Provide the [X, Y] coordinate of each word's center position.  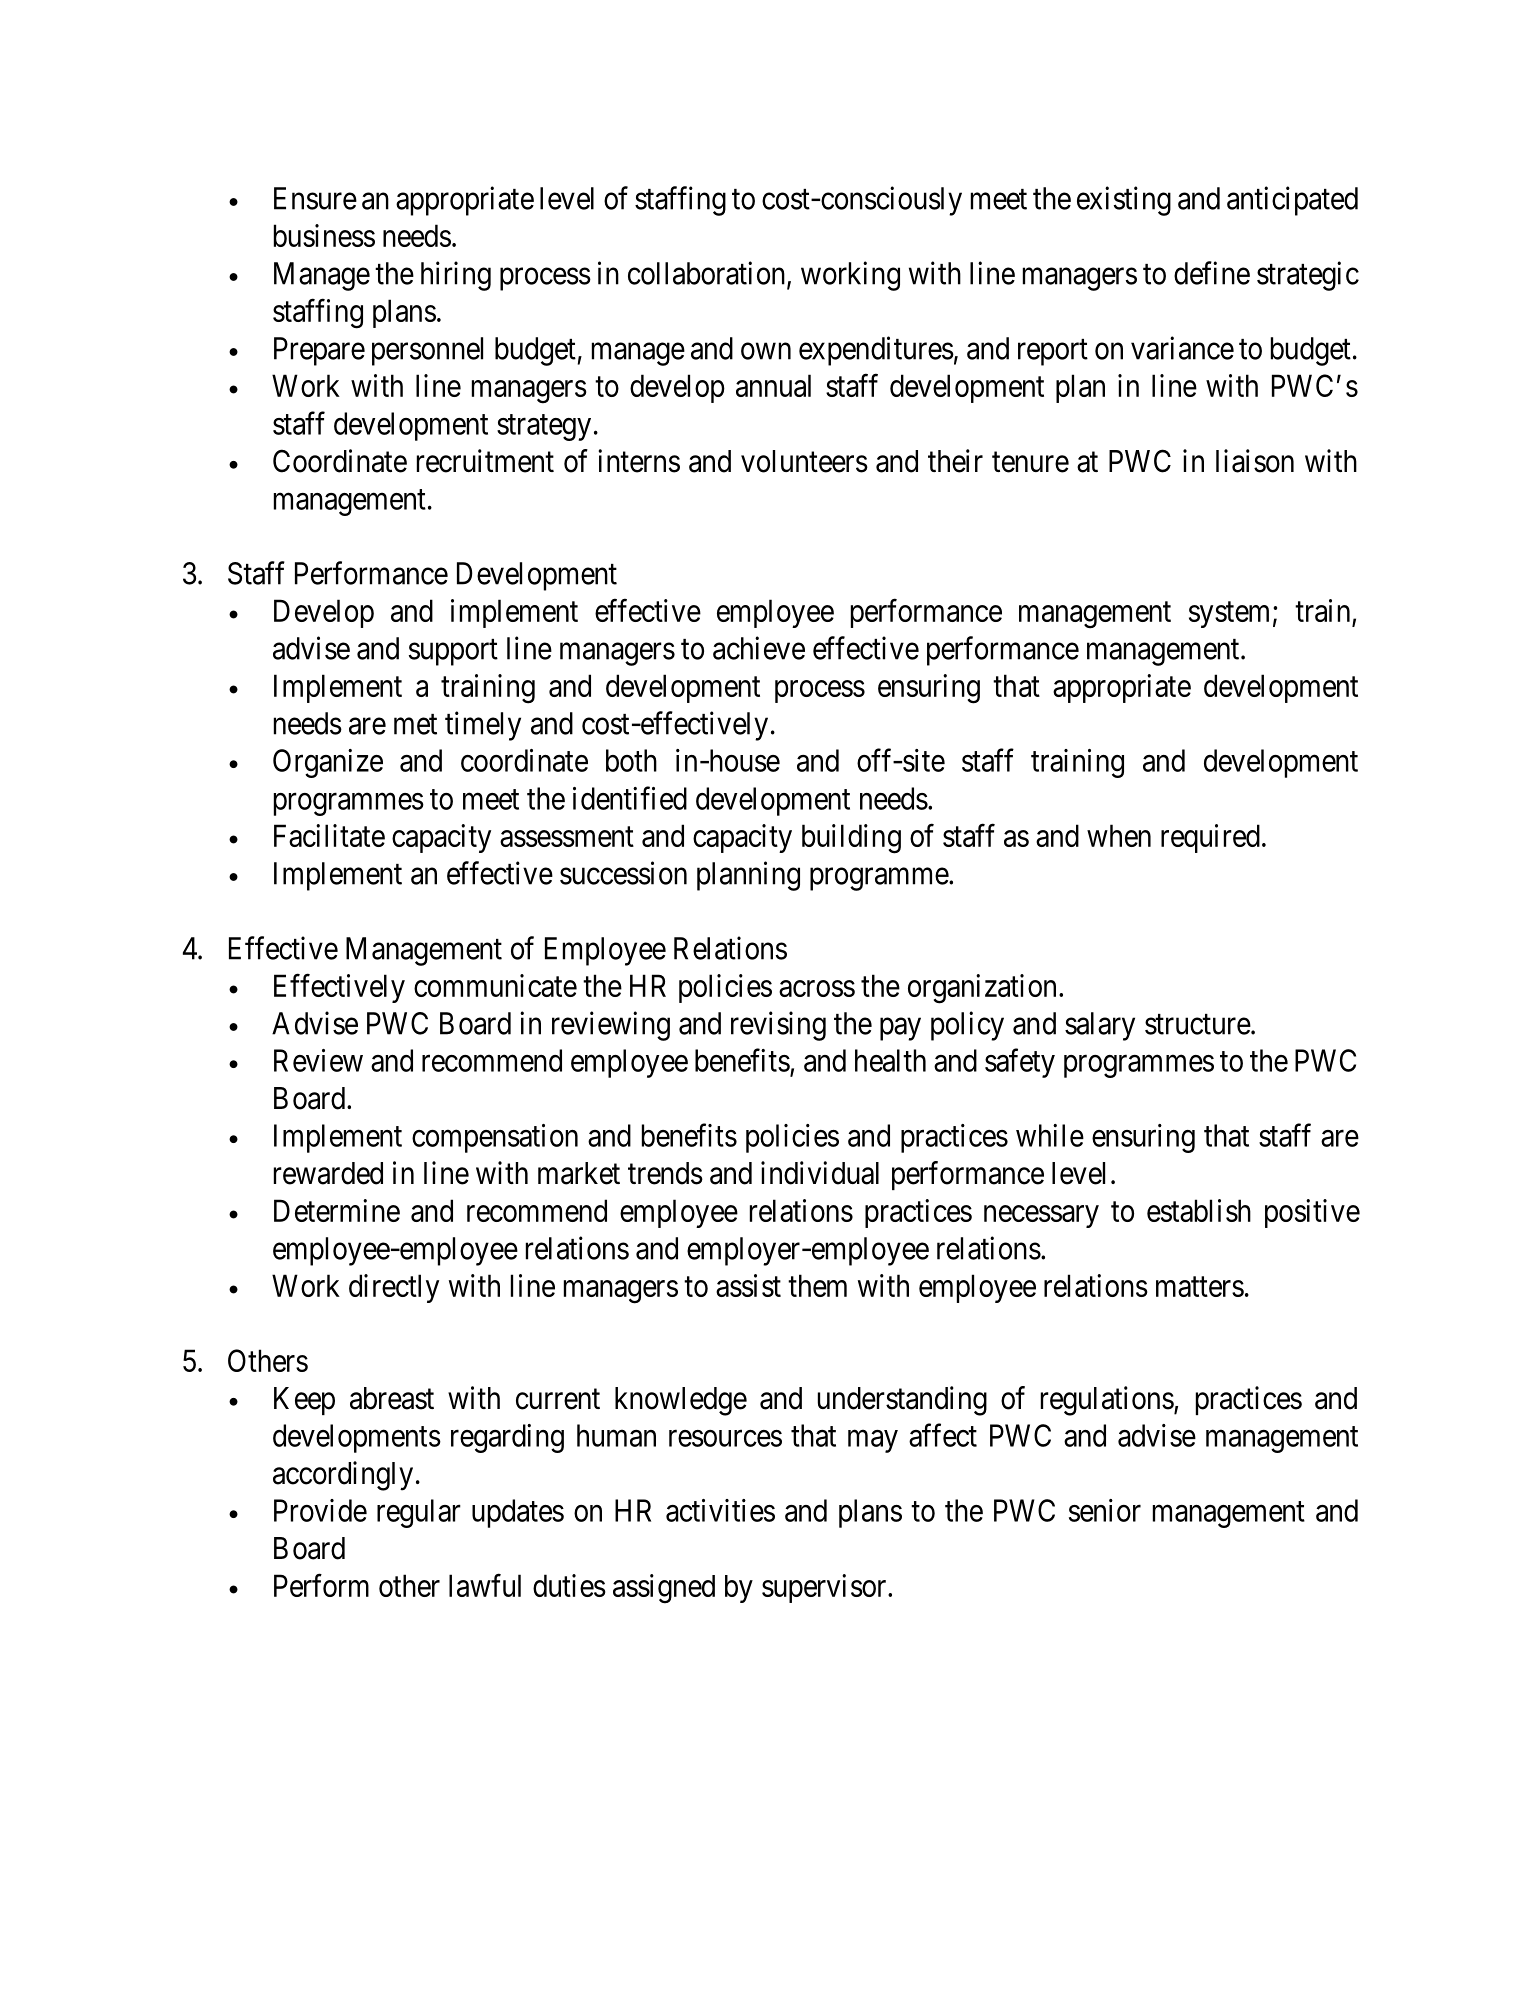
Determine [337, 1210]
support [453, 652]
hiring [456, 276]
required [1210, 838]
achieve [759, 648]
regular [419, 1513]
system [1229, 615]
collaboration [708, 274]
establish [1199, 1210]
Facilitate [329, 835]
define [1212, 273]
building [851, 839]
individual [820, 1173]
